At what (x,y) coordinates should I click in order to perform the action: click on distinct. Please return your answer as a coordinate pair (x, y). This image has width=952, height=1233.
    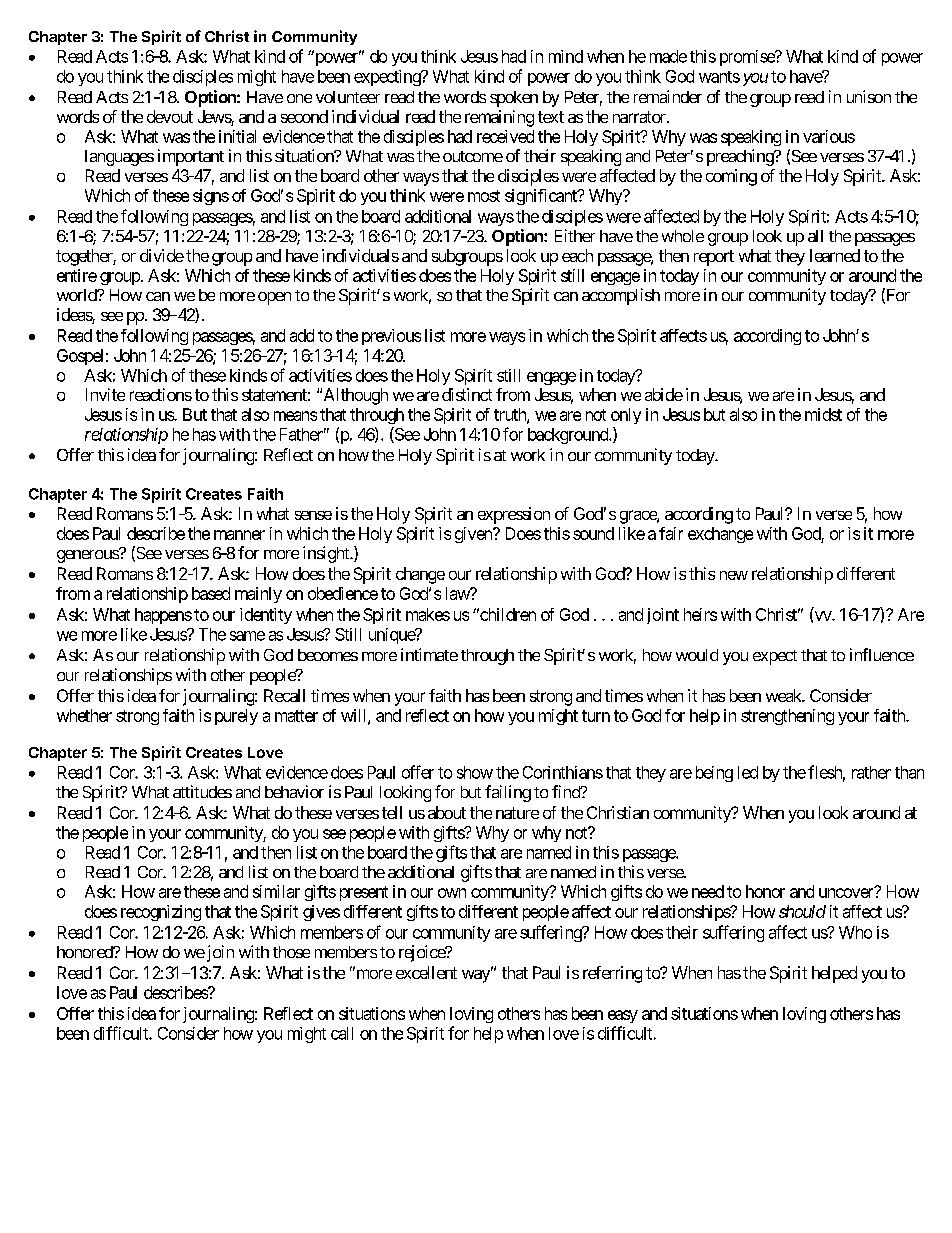
    Looking at the image, I should click on (467, 394).
